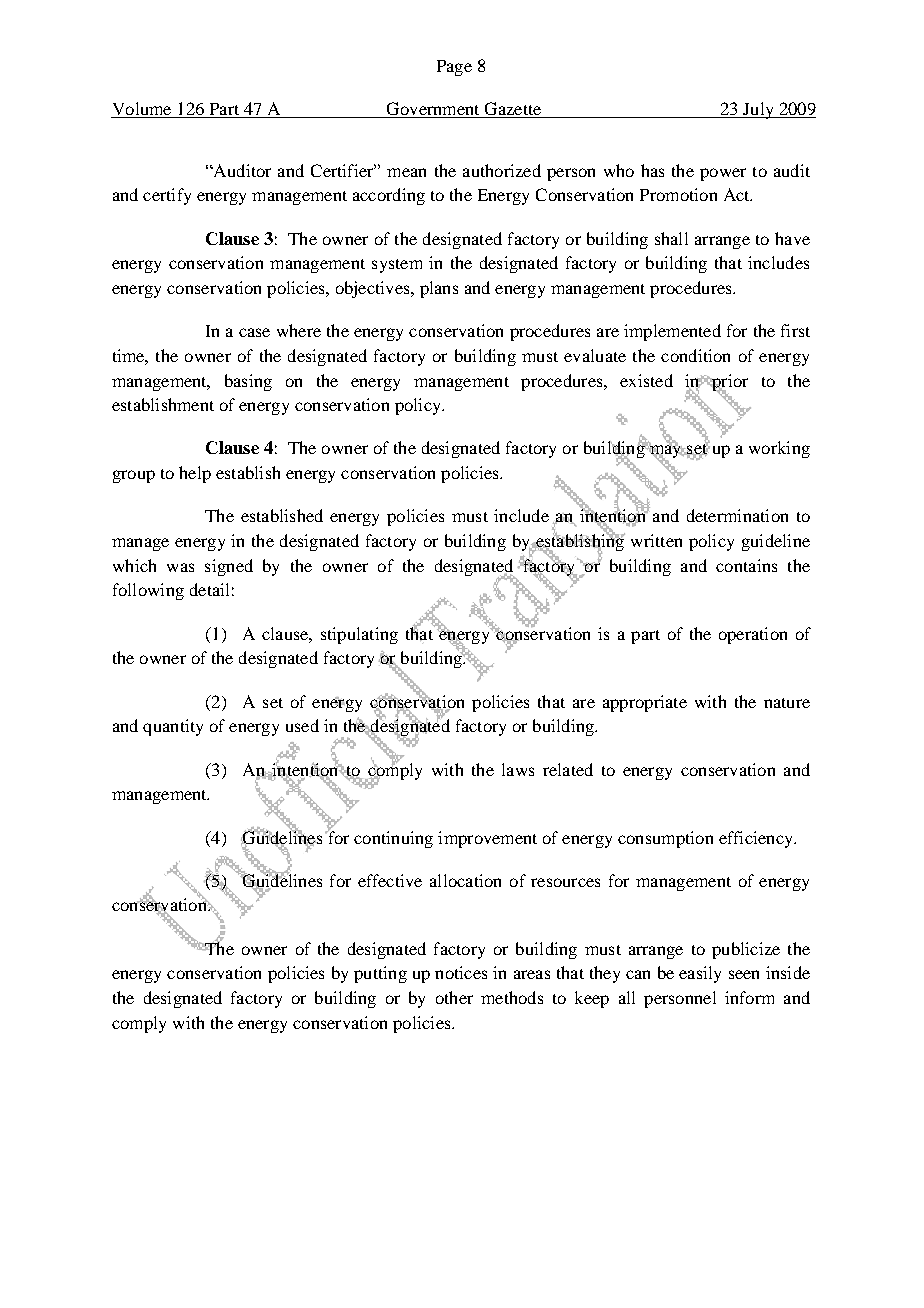 This screenshot has height=1308, width=924. What do you see at coordinates (380, 974) in the screenshot?
I see `putting` at bounding box center [380, 974].
